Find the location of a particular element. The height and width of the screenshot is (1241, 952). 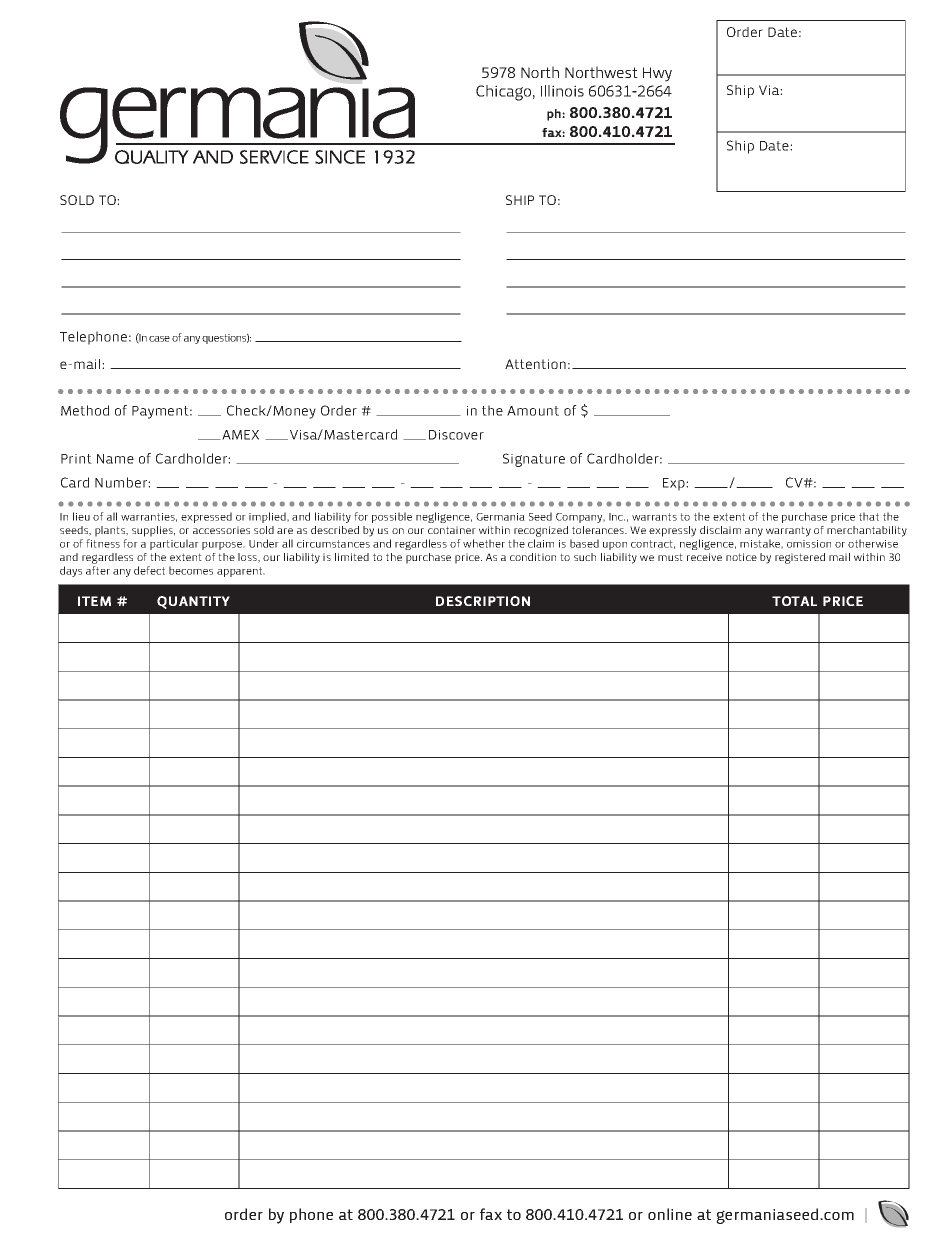

QUANTITY is located at coordinates (193, 602).
